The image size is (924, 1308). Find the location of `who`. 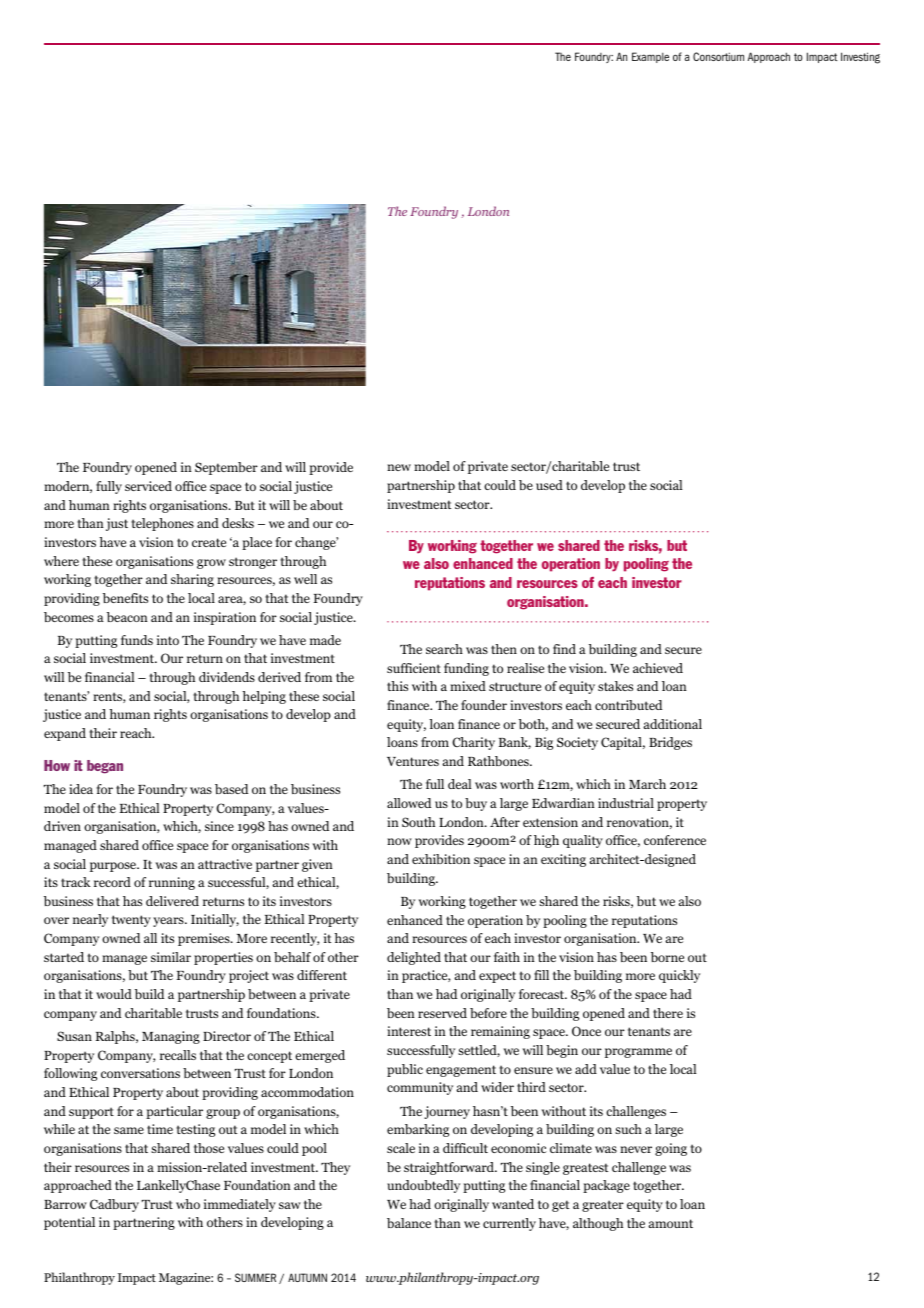

who is located at coordinates (188, 1204).
